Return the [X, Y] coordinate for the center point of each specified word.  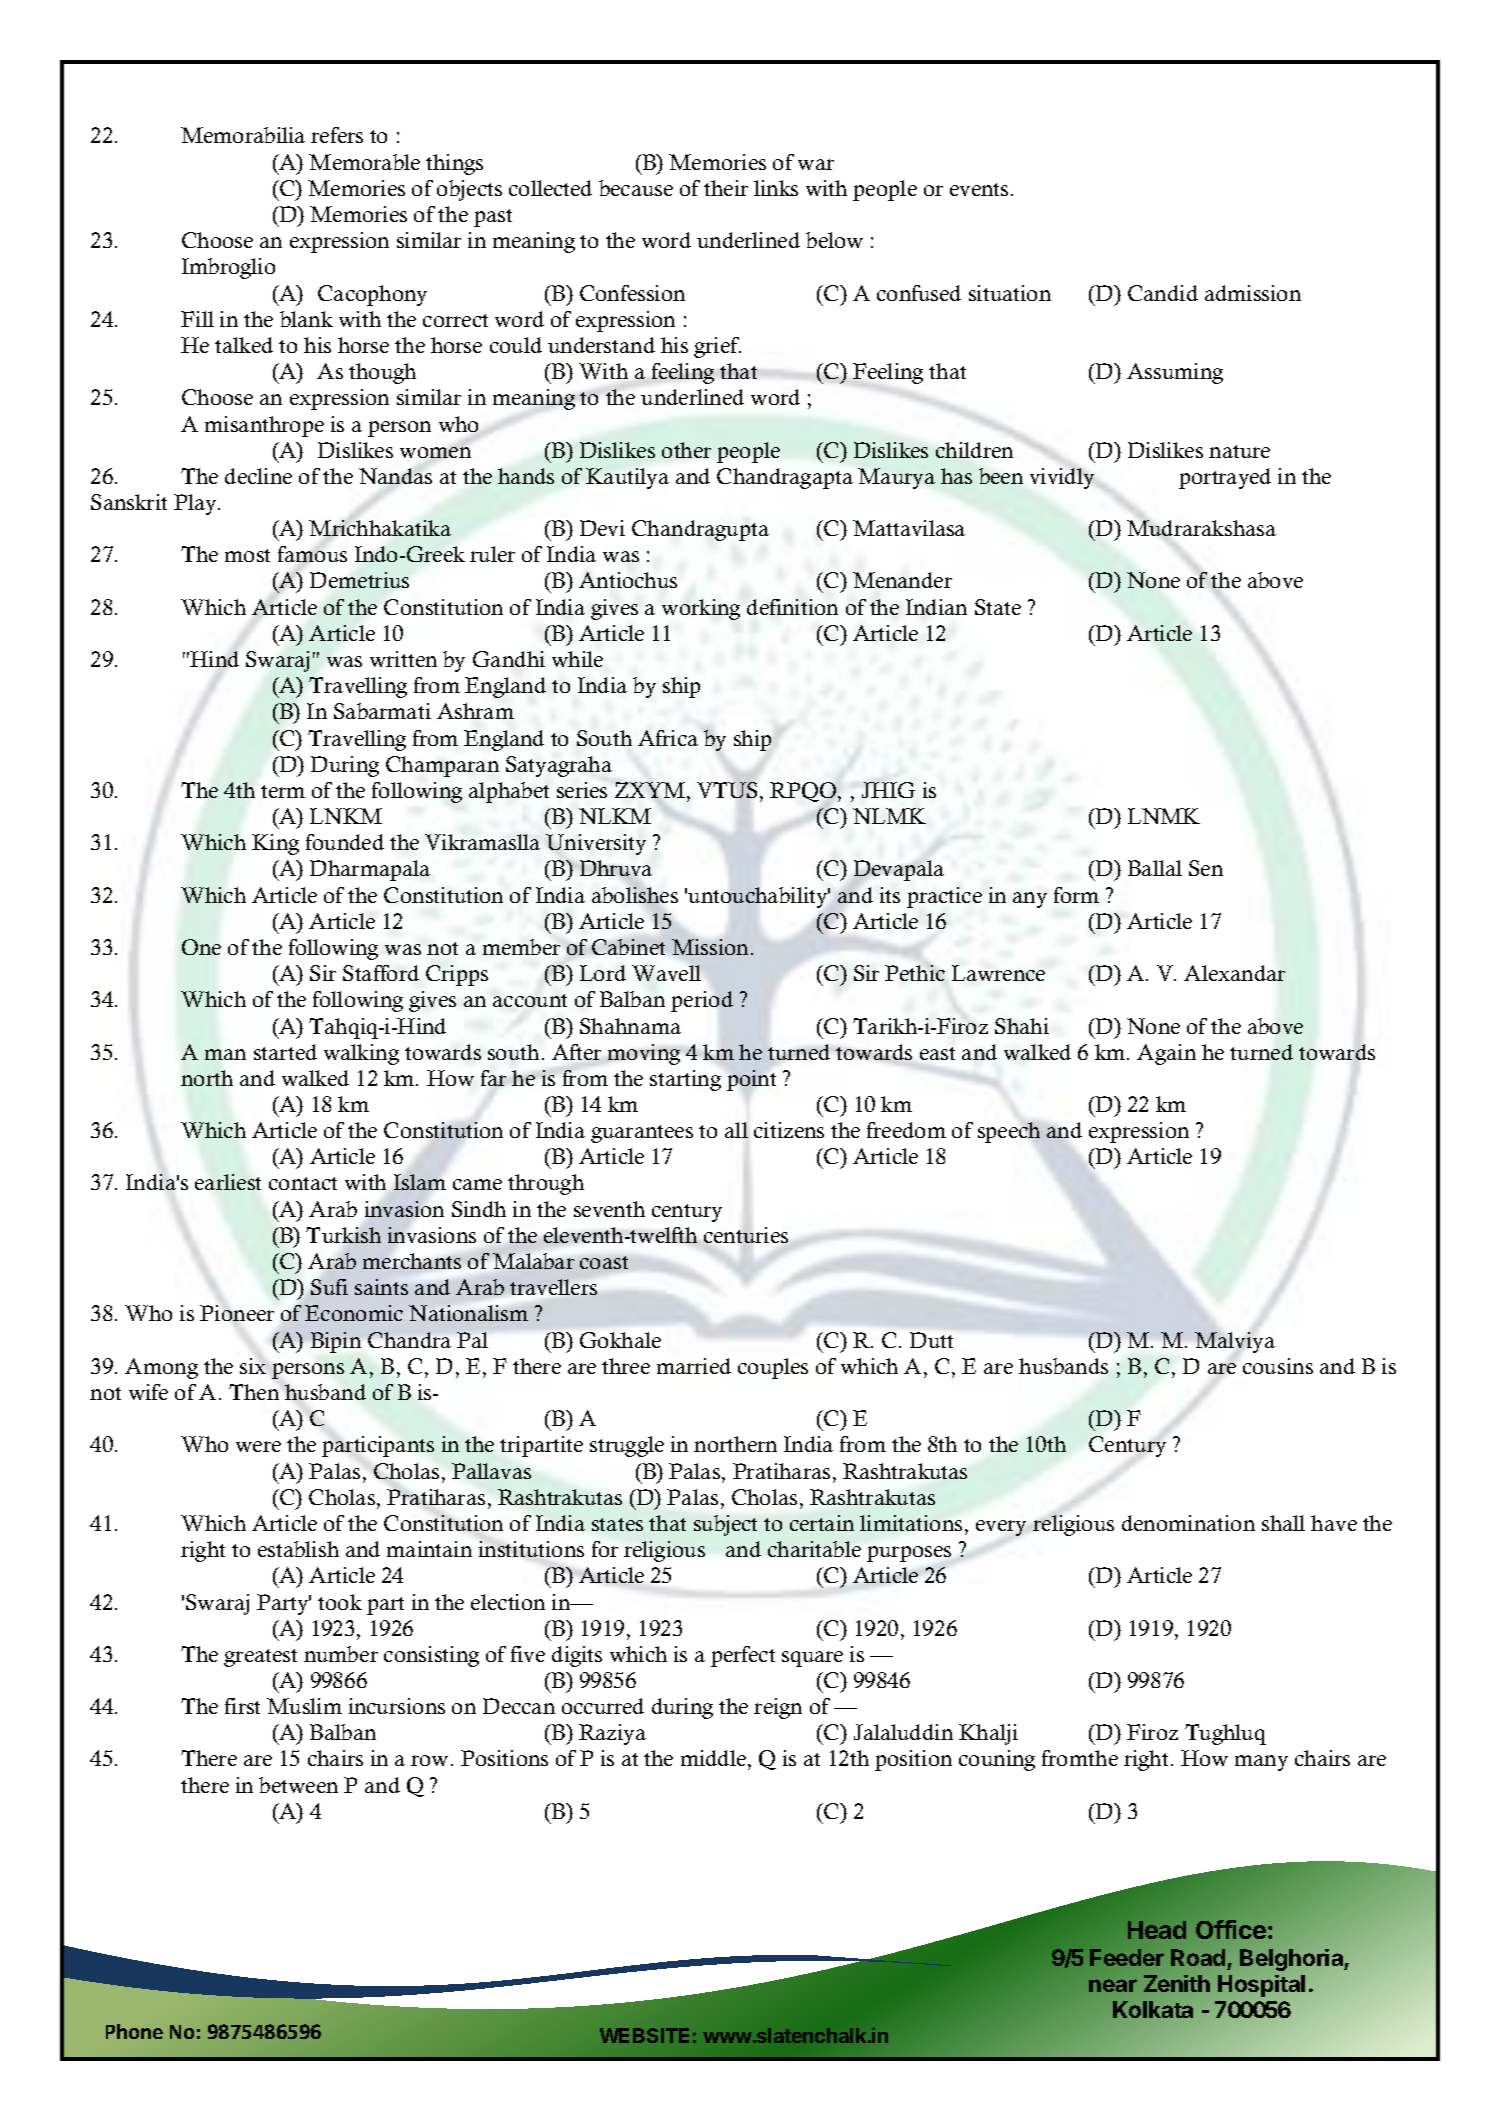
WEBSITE [644, 2035]
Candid [1163, 293]
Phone [134, 2031]
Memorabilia [243, 135]
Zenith [1177, 1983]
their [726, 188]
